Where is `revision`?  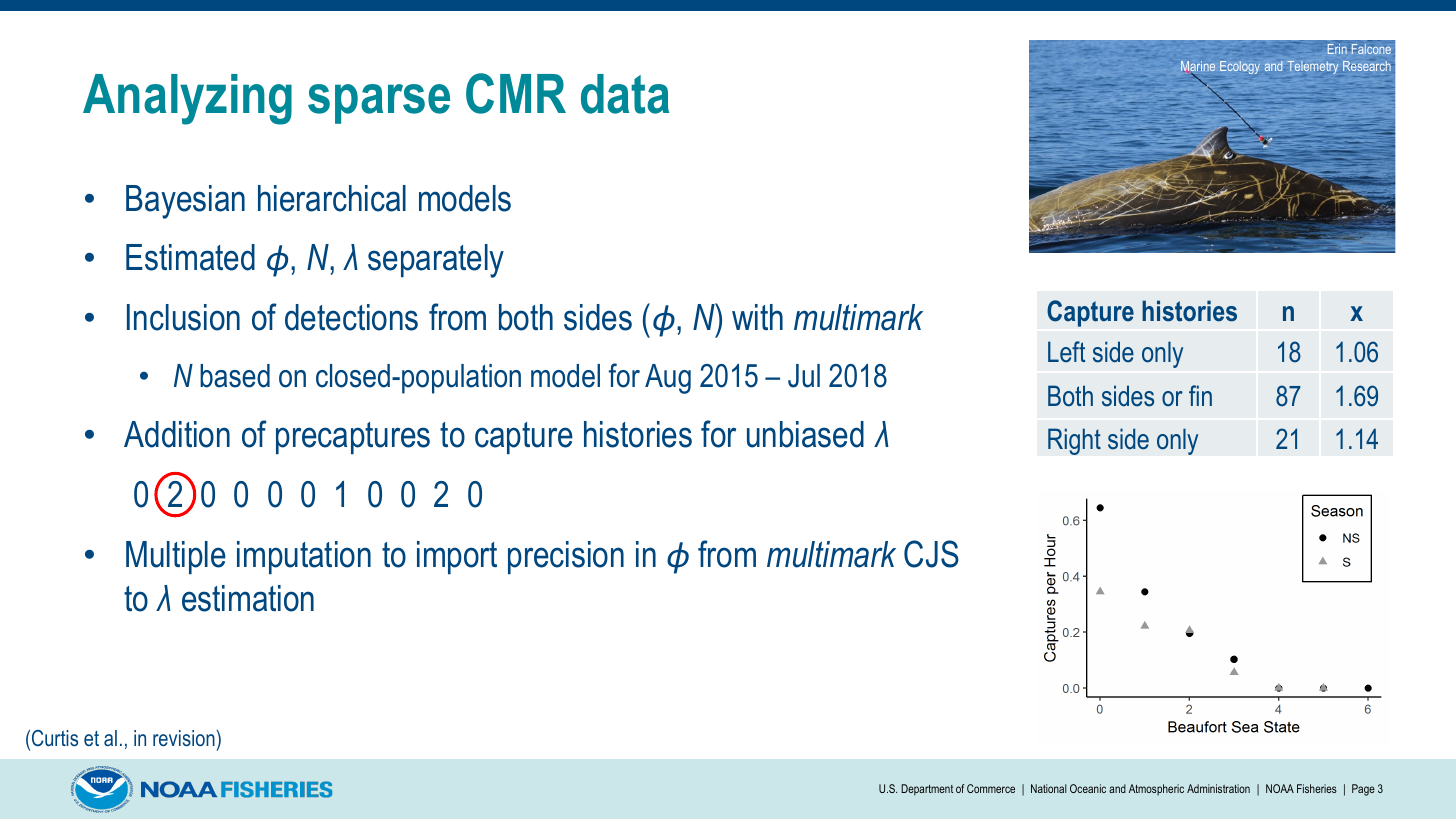 revision is located at coordinates (184, 738).
